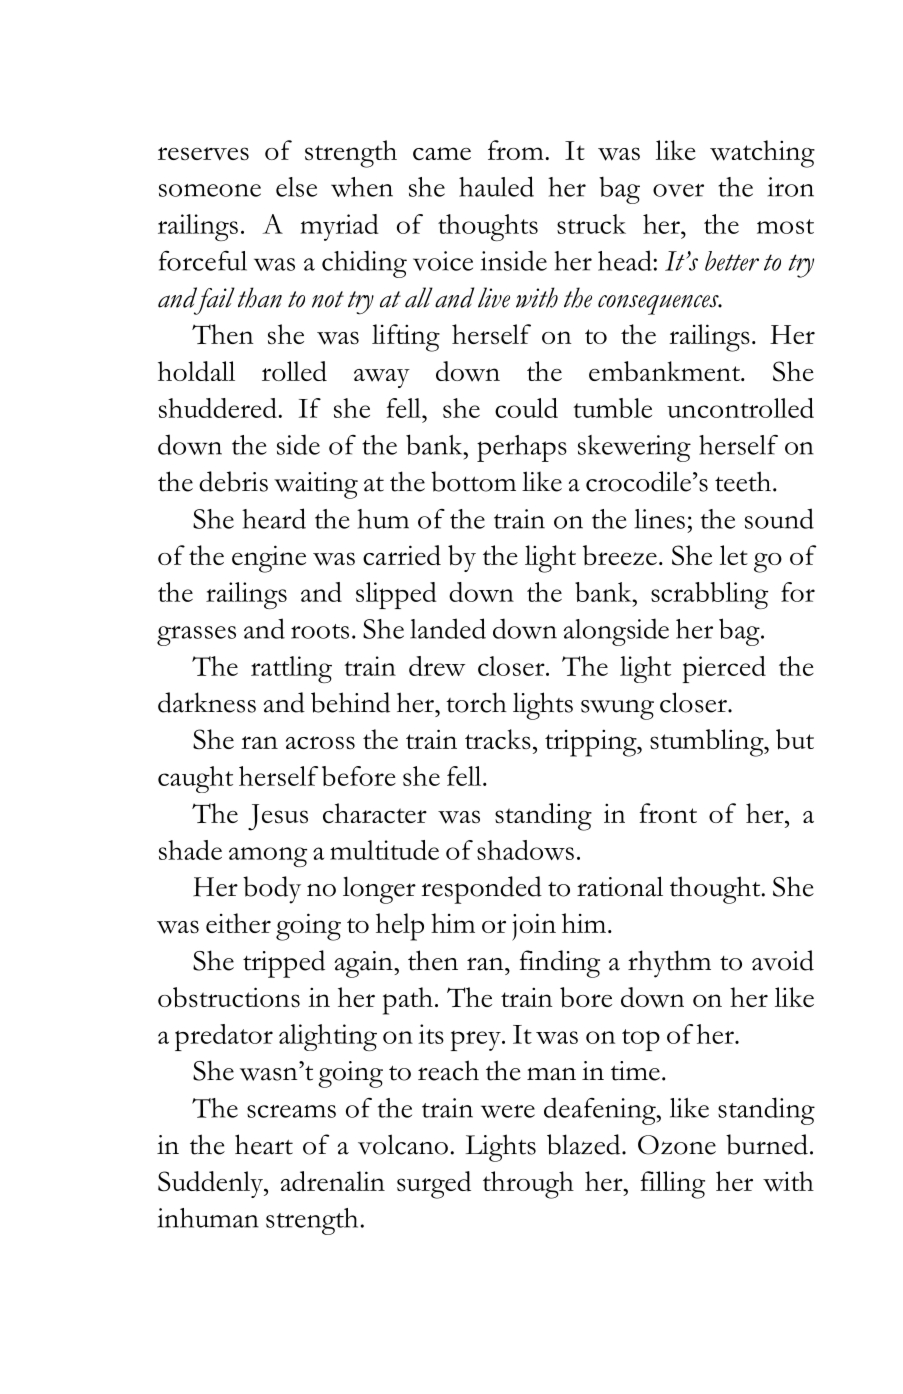  Describe the element at coordinates (678, 190) in the screenshot. I see `over` at that location.
